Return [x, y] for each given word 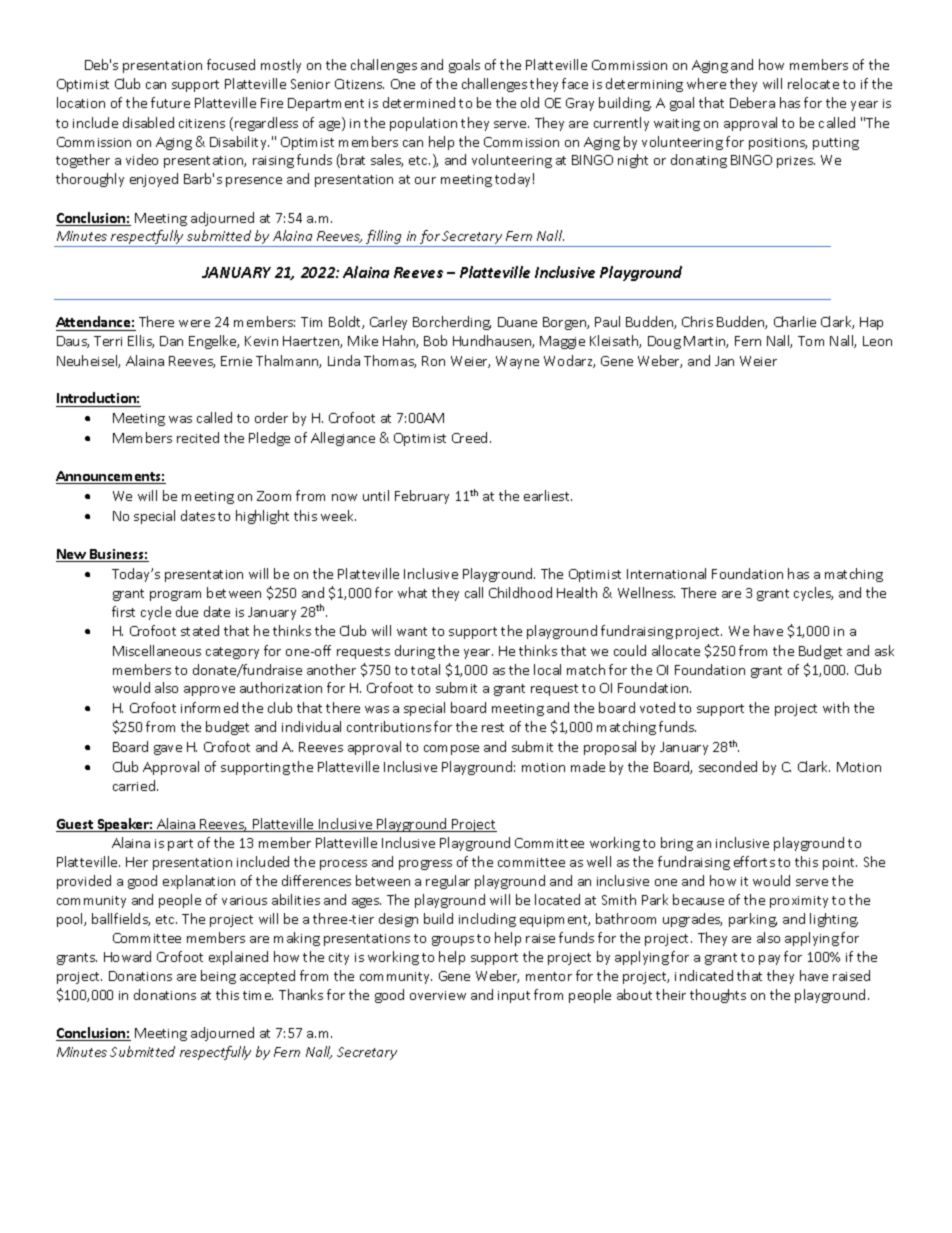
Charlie [795, 321]
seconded [728, 766]
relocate [813, 83]
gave [168, 750]
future [170, 102]
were [194, 323]
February [422, 497]
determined [419, 102]
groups [453, 941]
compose [451, 750]
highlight [262, 517]
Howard [127, 956]
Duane [517, 322]
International [666, 573]
